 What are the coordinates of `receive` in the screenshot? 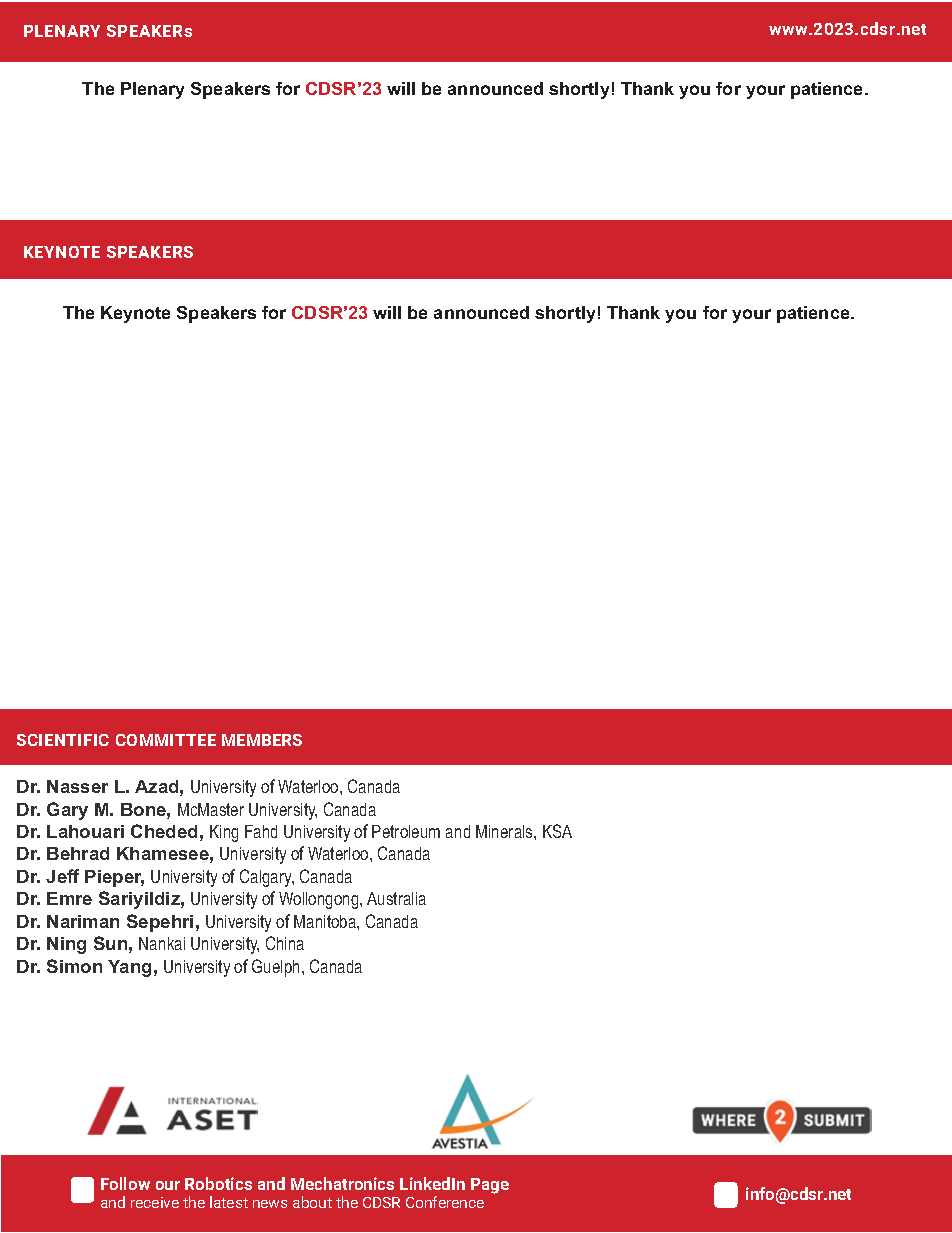 It's located at (155, 1202).
